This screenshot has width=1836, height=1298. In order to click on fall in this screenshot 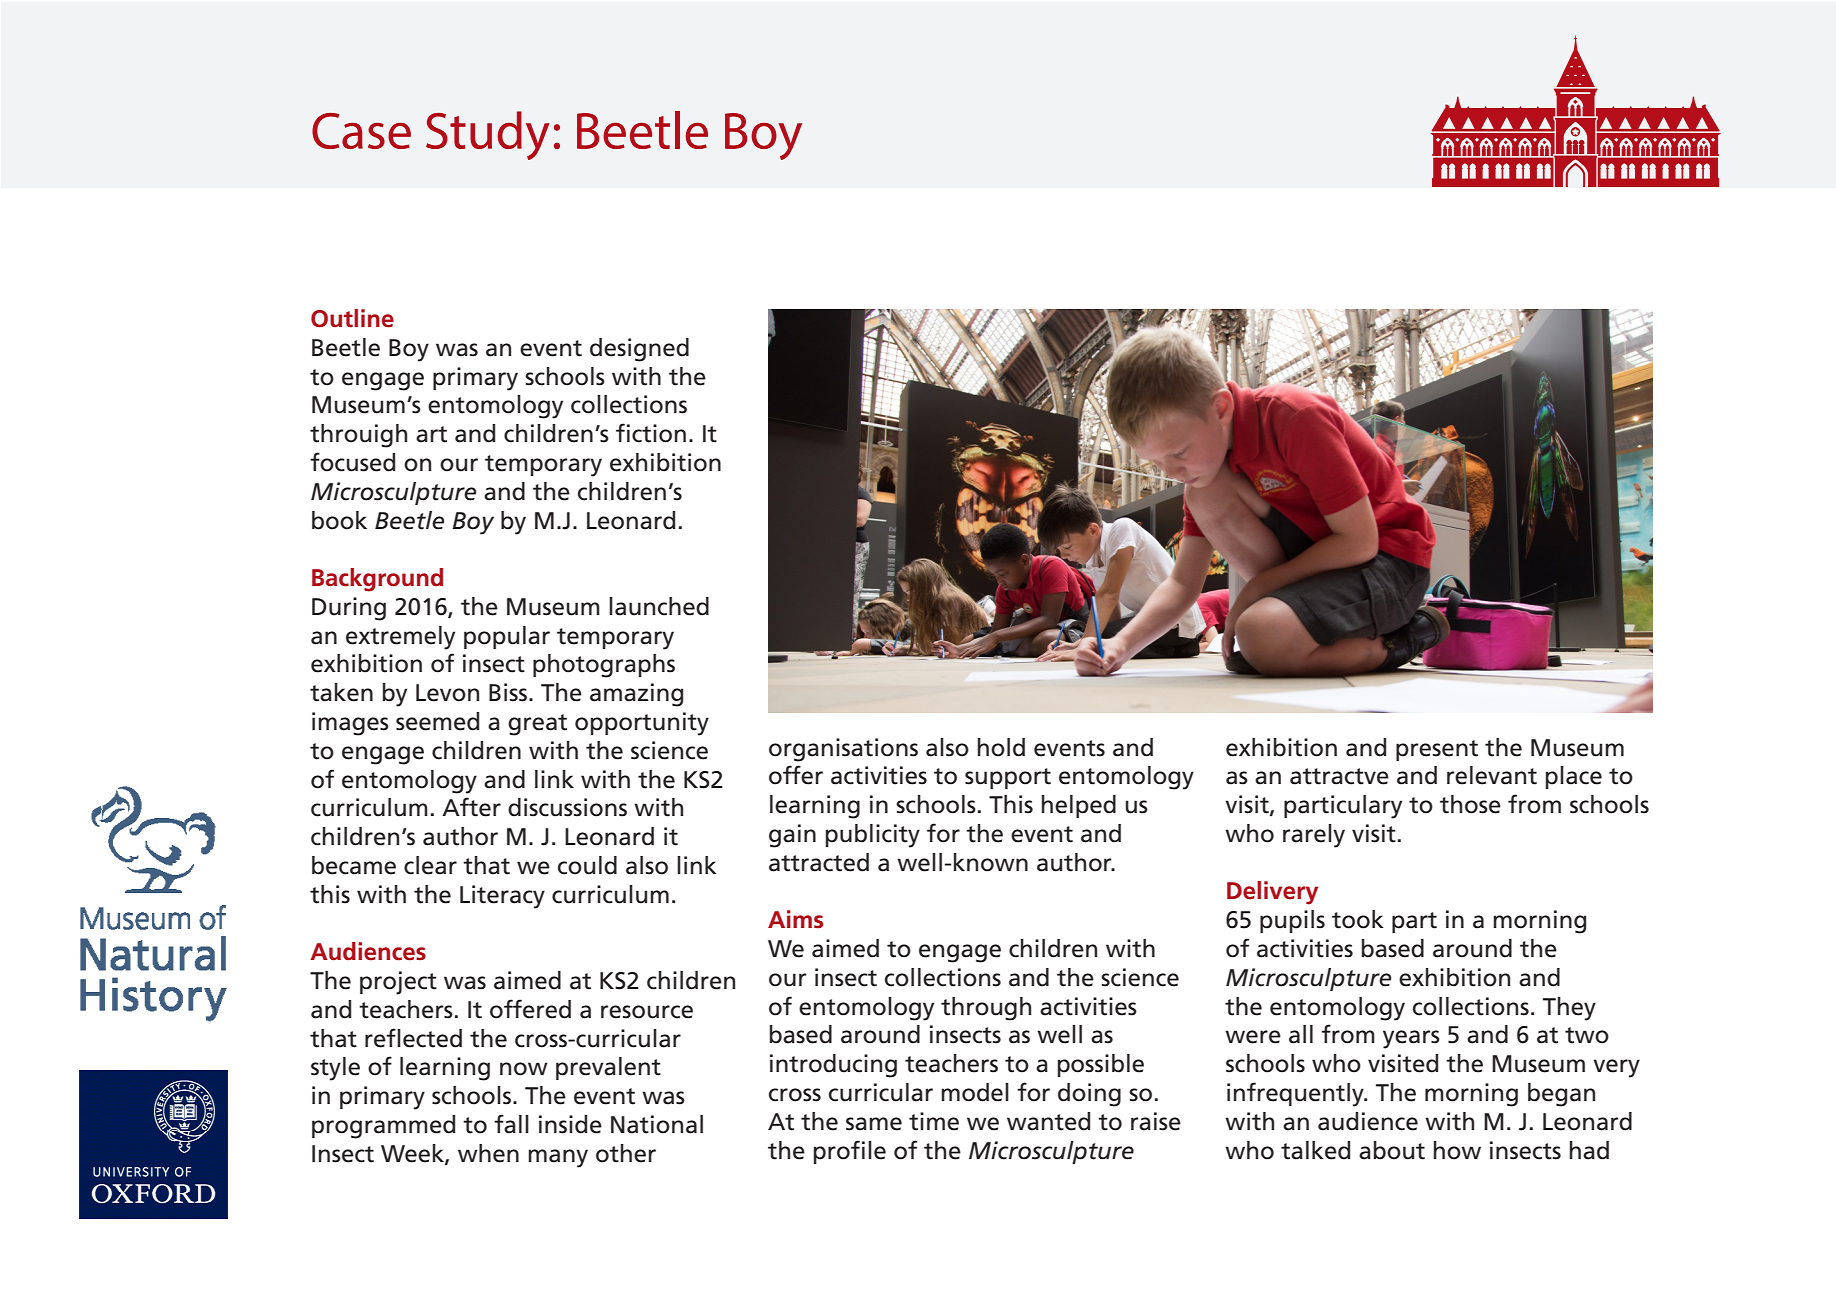, I will do `click(511, 1124)`.
